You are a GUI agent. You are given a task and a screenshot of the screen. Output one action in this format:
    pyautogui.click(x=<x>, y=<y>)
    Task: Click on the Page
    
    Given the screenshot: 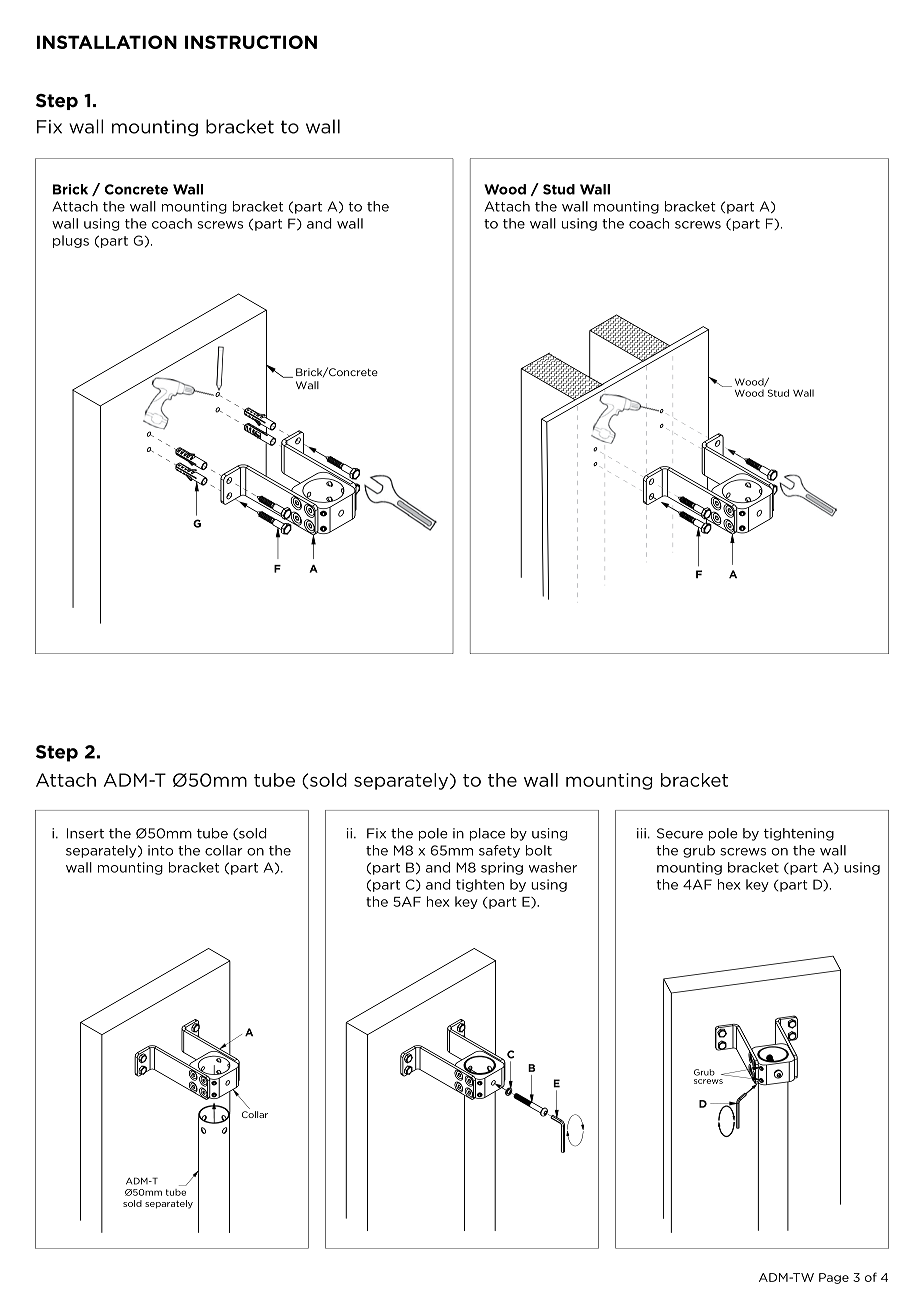 What is the action you would take?
    pyautogui.click(x=834, y=1278)
